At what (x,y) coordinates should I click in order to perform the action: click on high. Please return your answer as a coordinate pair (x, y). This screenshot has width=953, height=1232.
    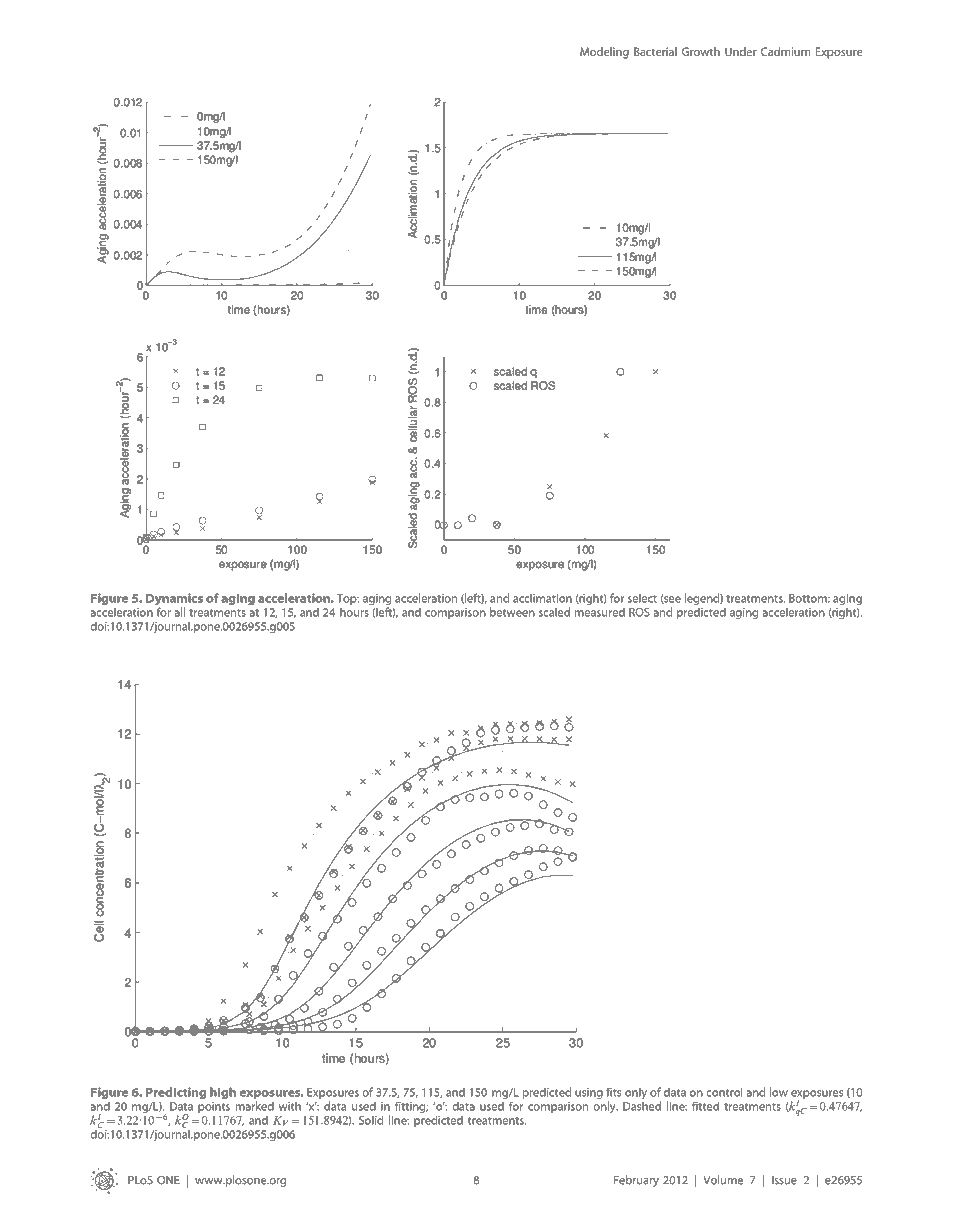
    Looking at the image, I should click on (223, 1093).
